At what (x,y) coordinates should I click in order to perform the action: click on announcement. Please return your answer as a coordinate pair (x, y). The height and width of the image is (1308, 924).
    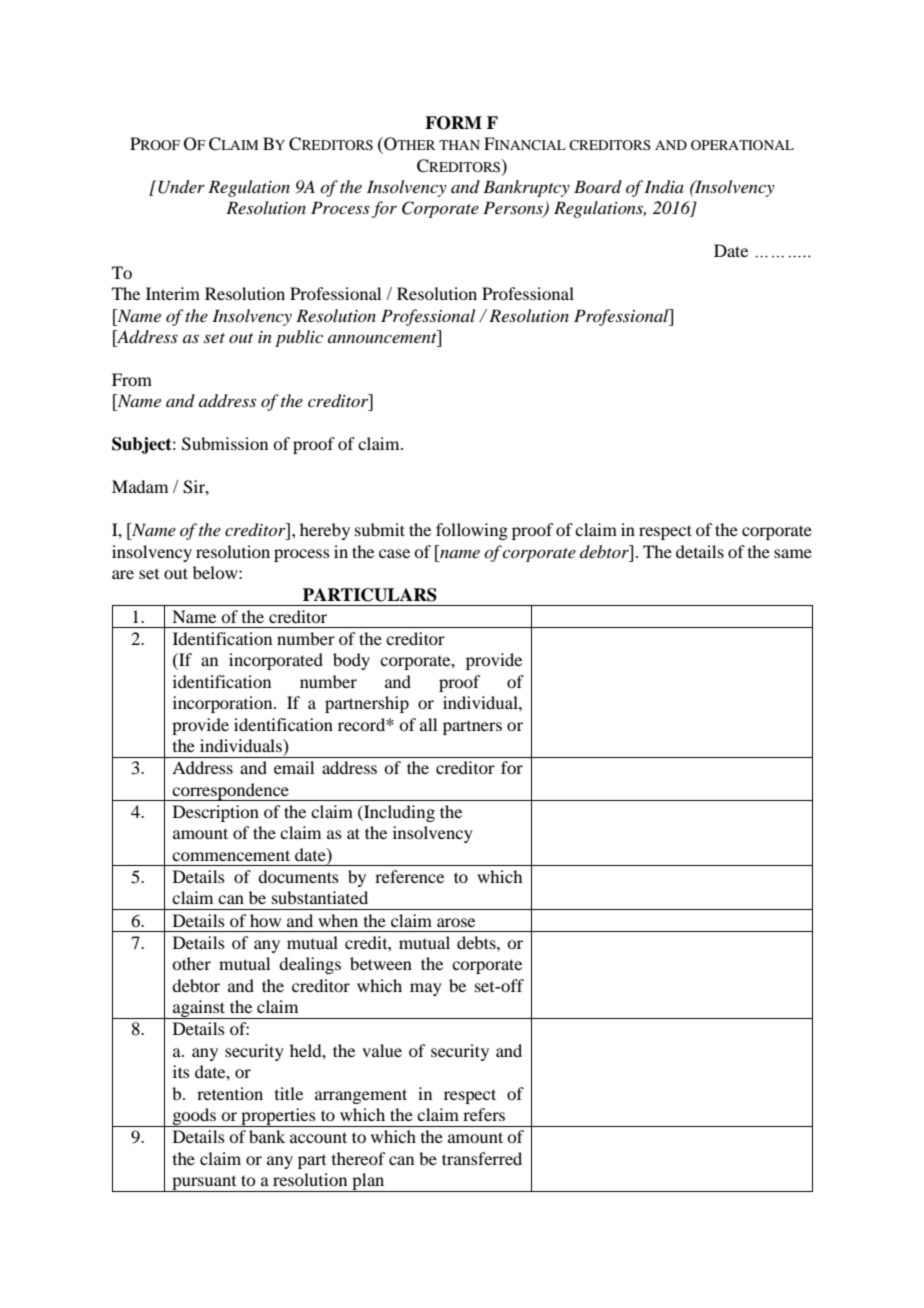
    Looking at the image, I should click on (383, 336).
